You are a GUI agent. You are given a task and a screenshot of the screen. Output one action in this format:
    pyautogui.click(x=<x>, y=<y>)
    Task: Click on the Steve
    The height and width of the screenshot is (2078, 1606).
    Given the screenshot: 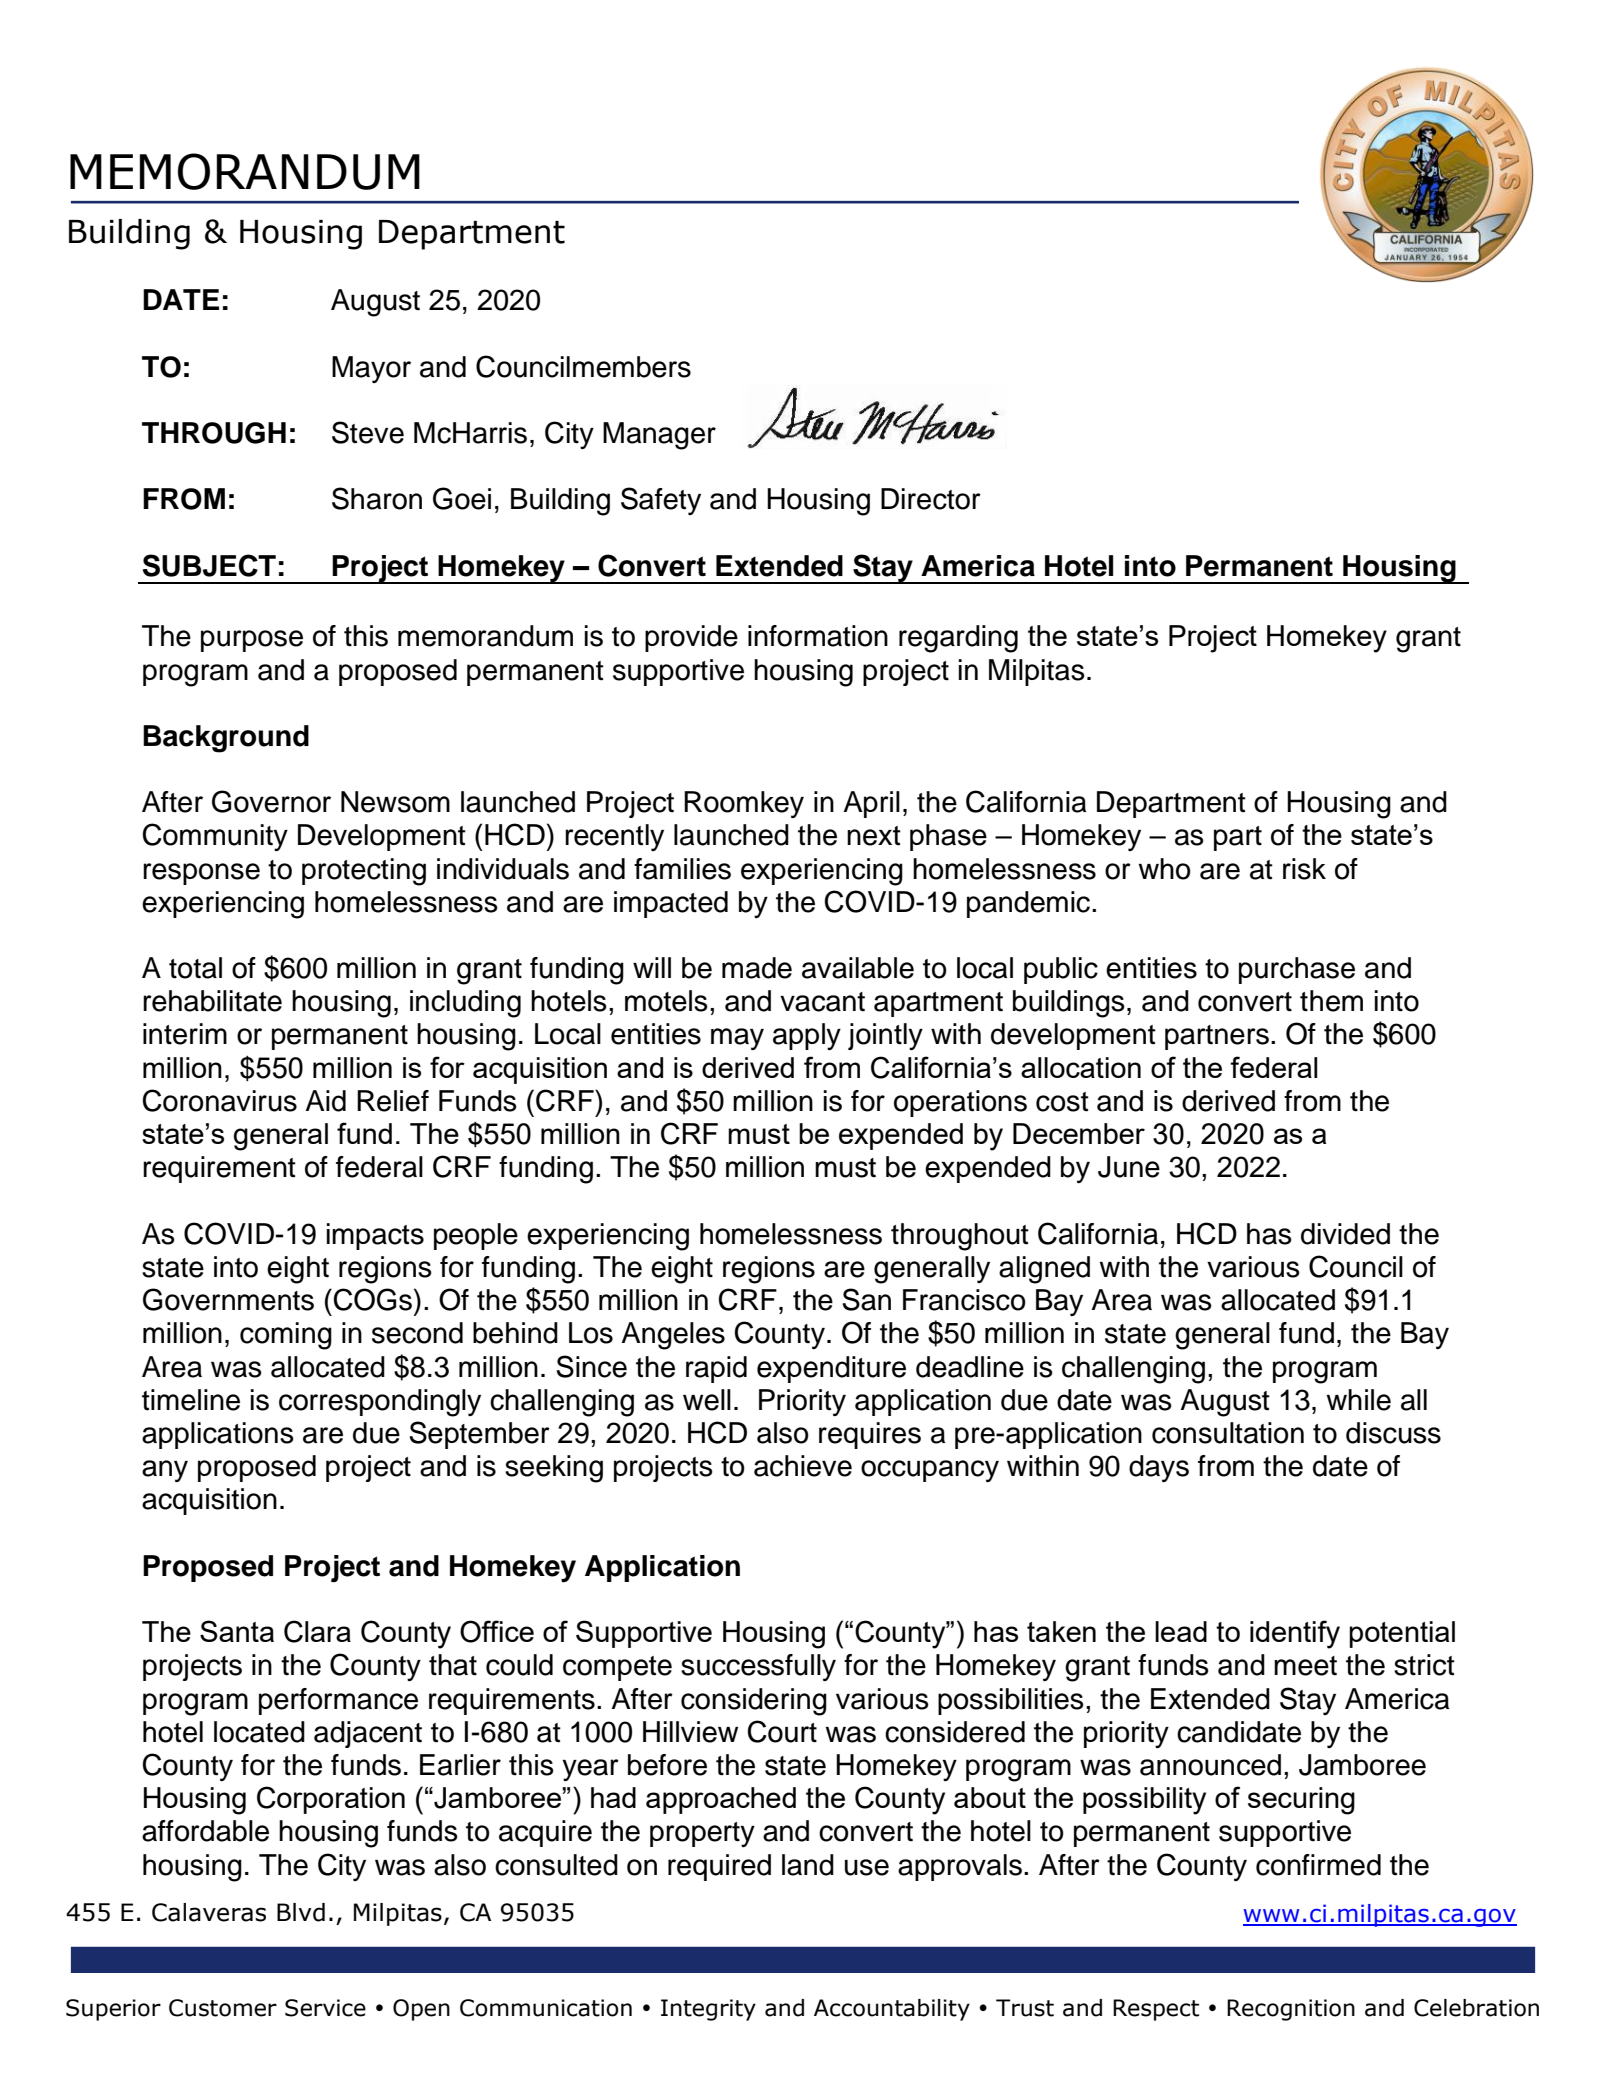 What is the action you would take?
    pyautogui.click(x=368, y=432)
